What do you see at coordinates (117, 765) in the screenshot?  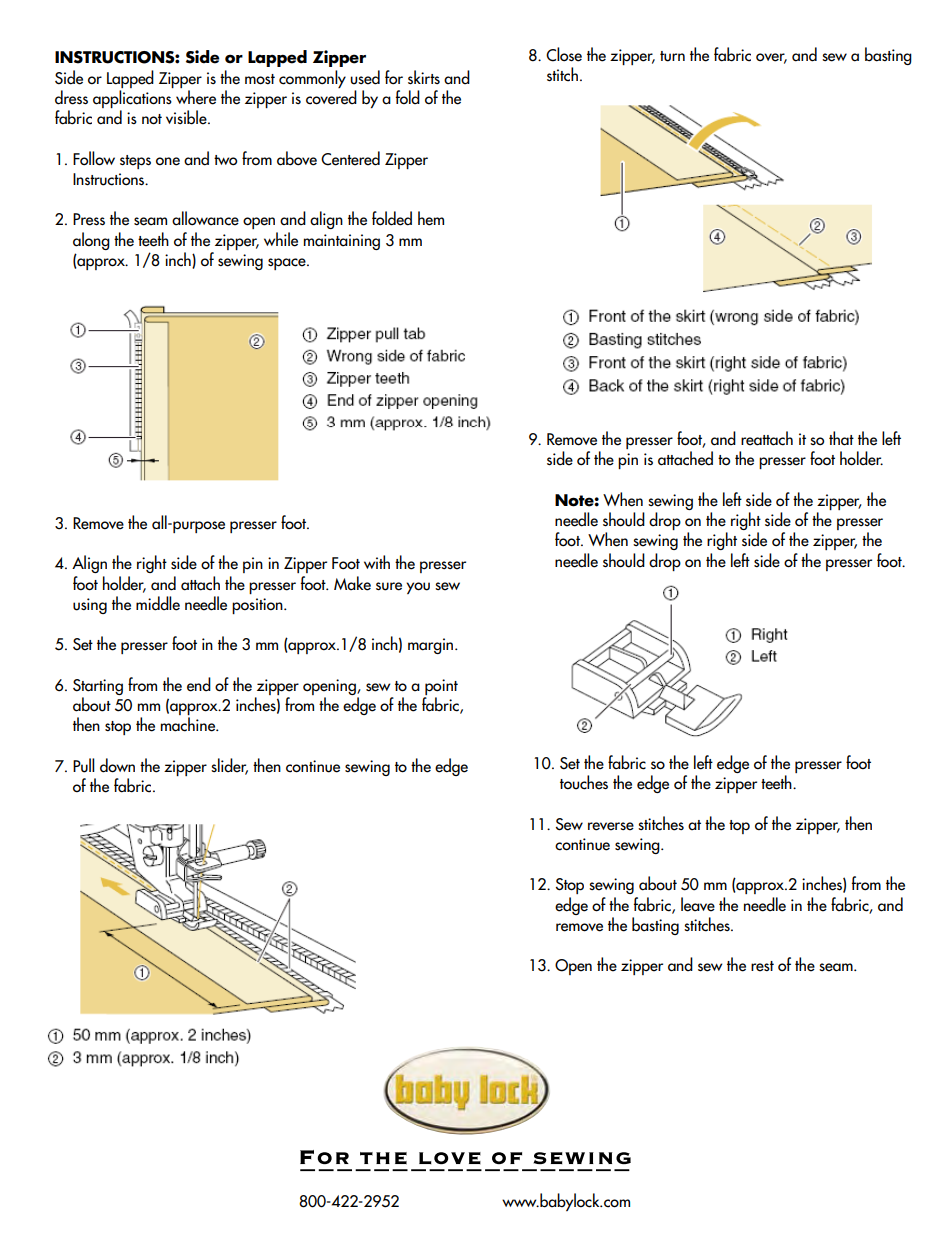 I see `down` at bounding box center [117, 765].
